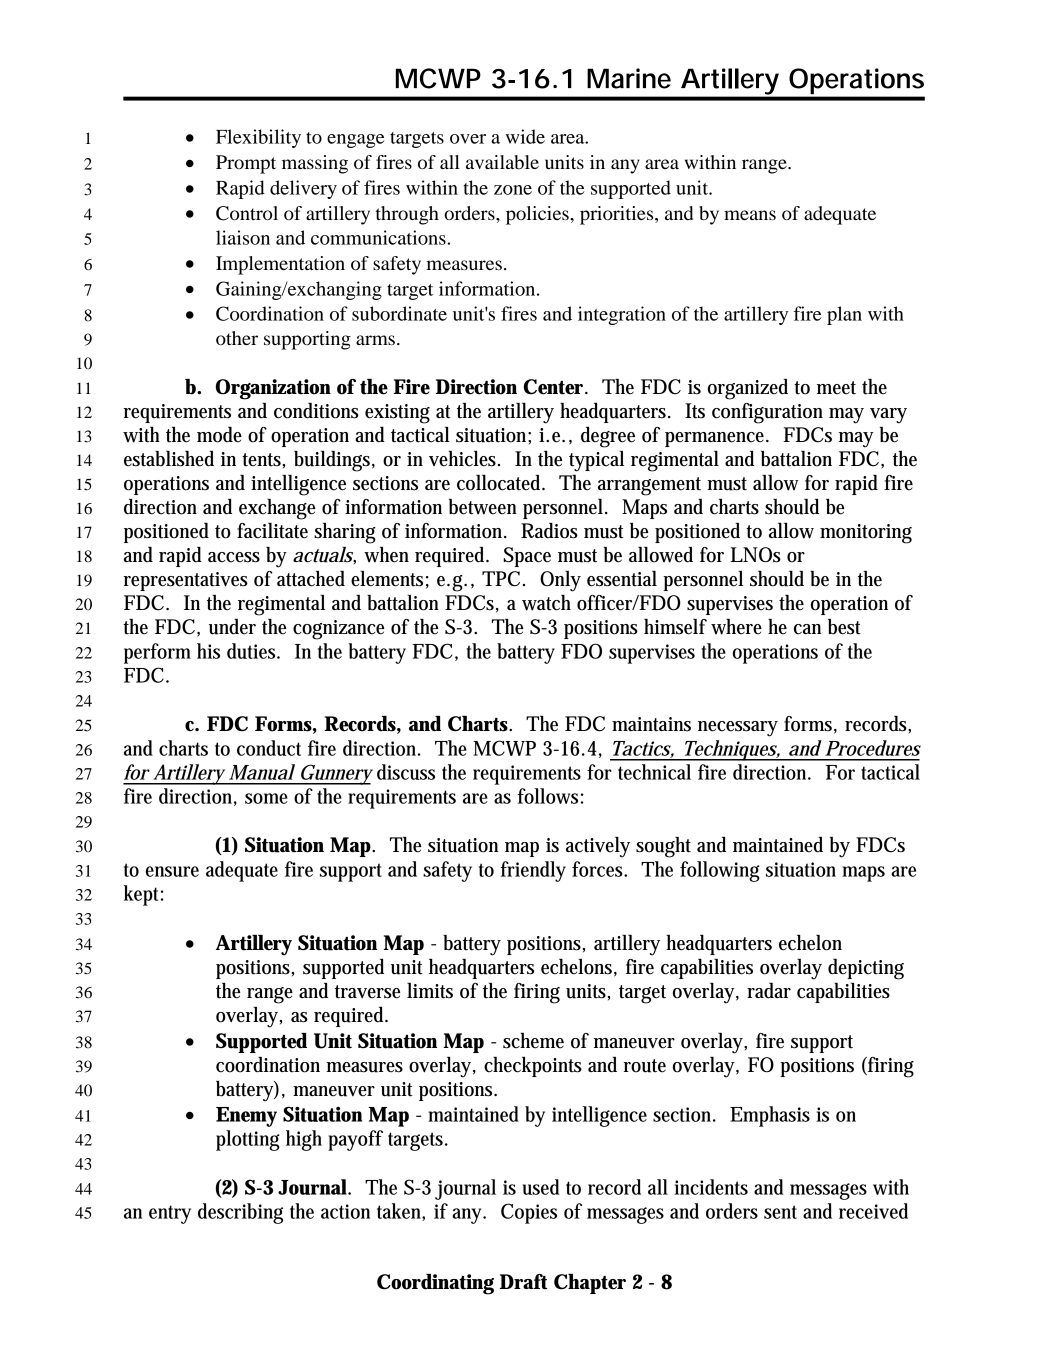  What do you see at coordinates (234, 557) in the screenshot?
I see `access` at bounding box center [234, 557].
